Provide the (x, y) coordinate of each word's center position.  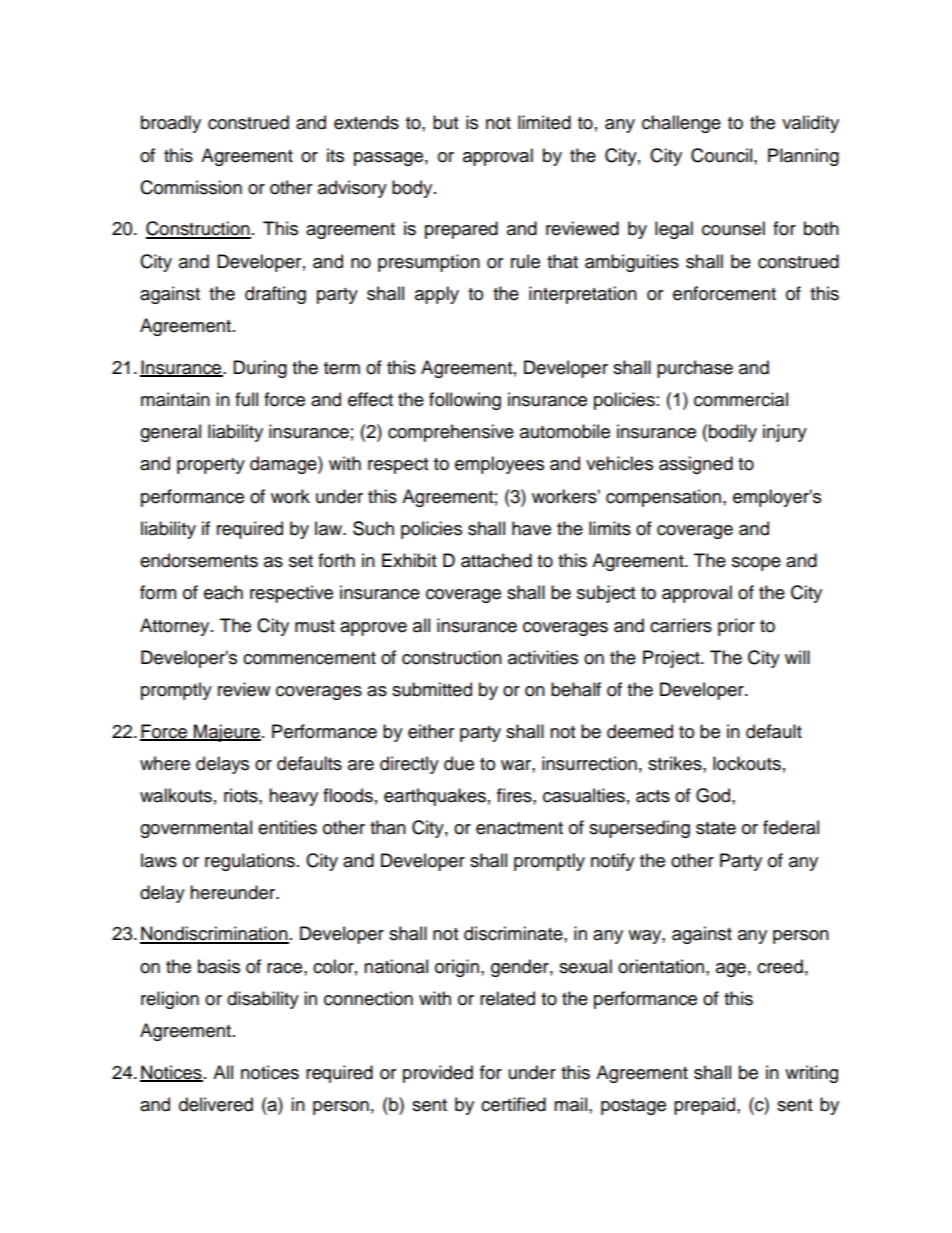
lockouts (747, 763)
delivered (216, 1104)
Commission (191, 187)
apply (437, 295)
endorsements (199, 560)
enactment (519, 828)
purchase (695, 369)
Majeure (226, 733)
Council (723, 155)
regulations (250, 862)
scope (756, 564)
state (716, 828)
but (445, 122)
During (260, 369)
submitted (432, 689)
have (531, 528)
